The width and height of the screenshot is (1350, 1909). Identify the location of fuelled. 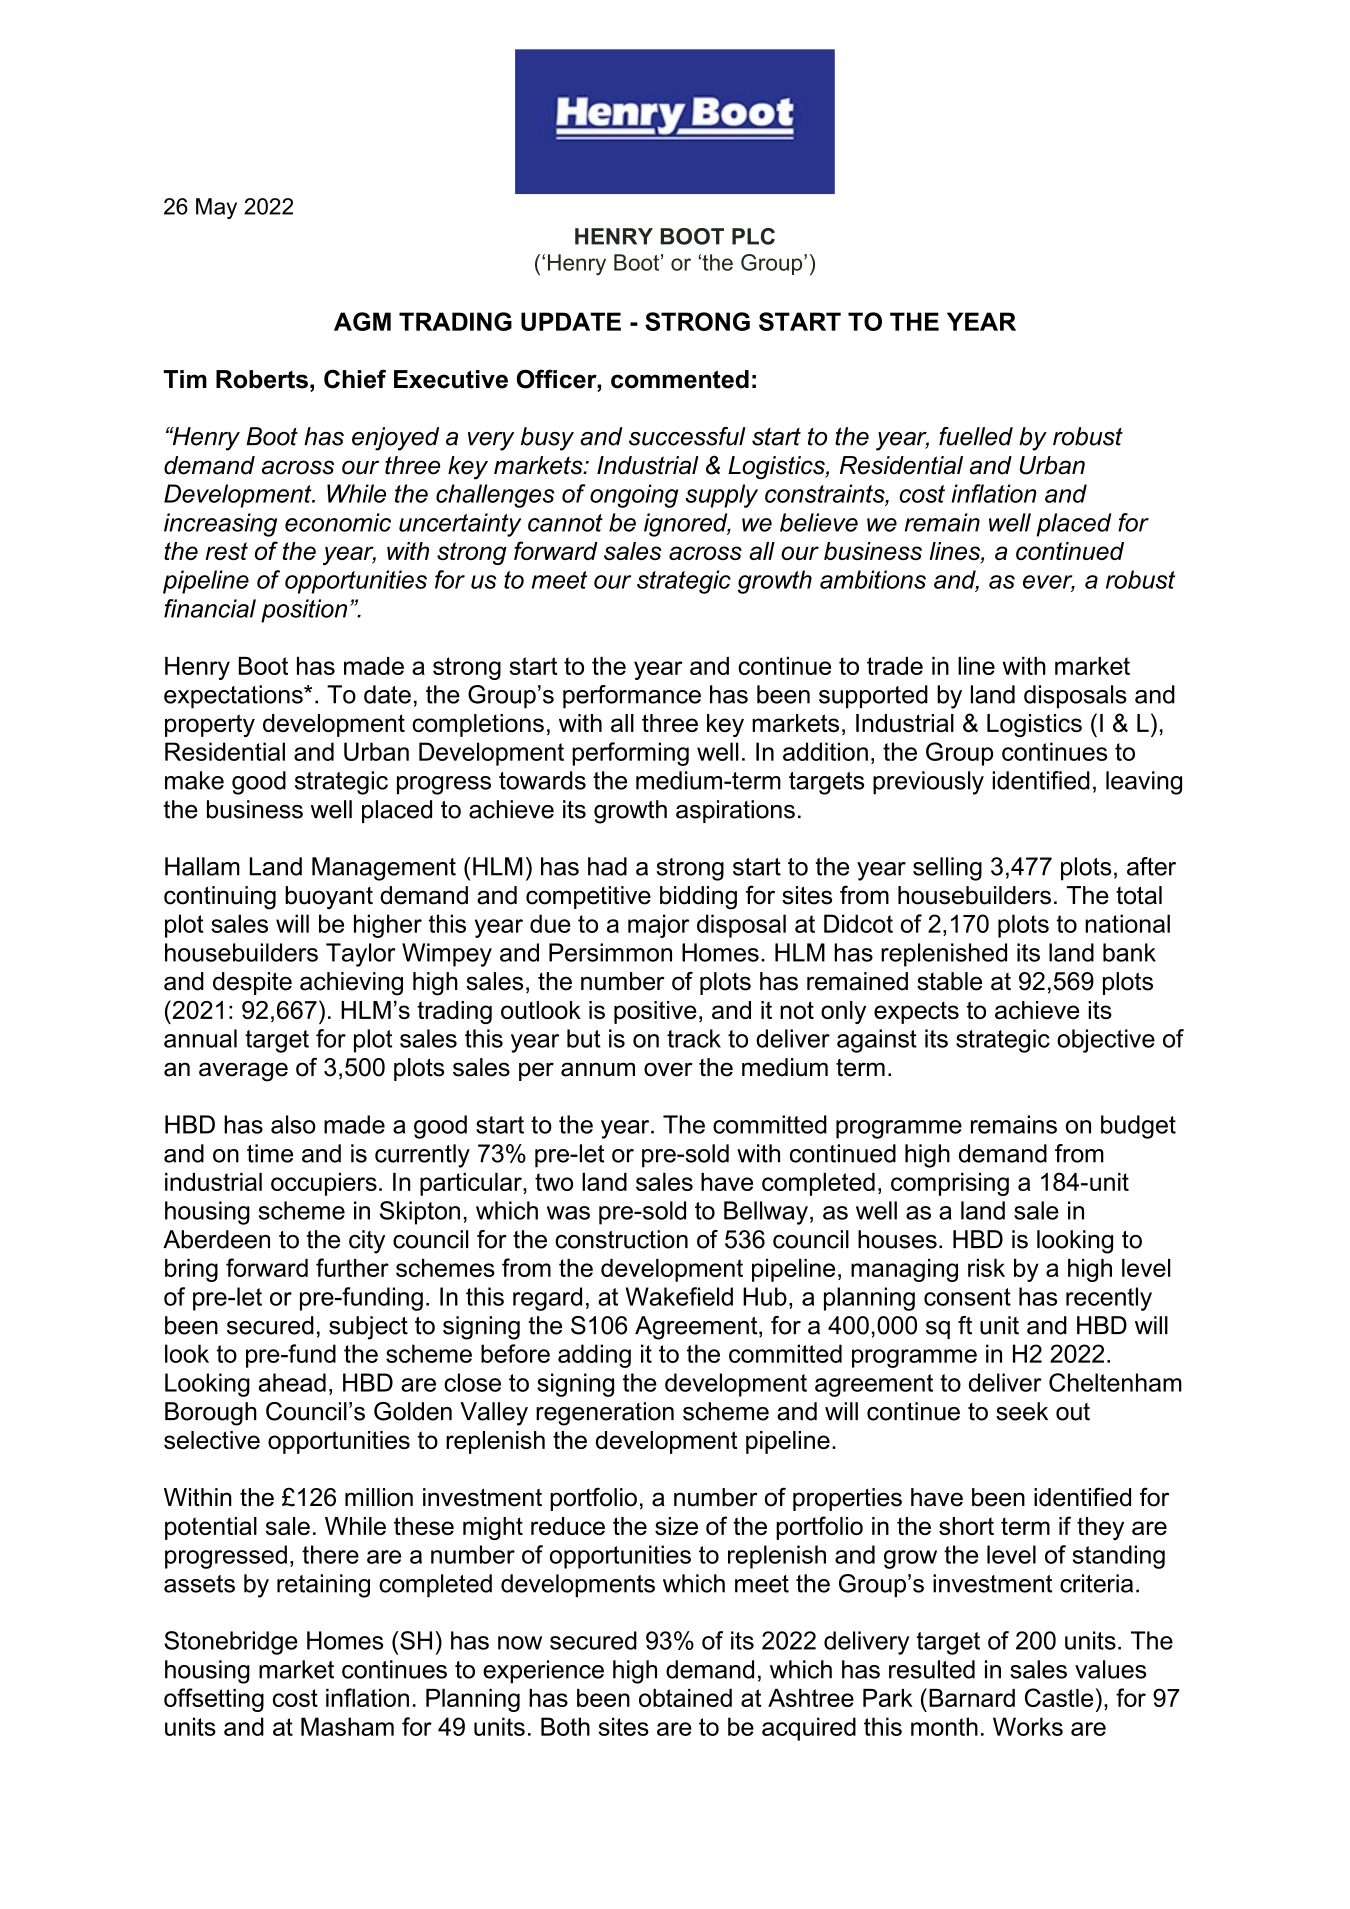
(976, 436).
